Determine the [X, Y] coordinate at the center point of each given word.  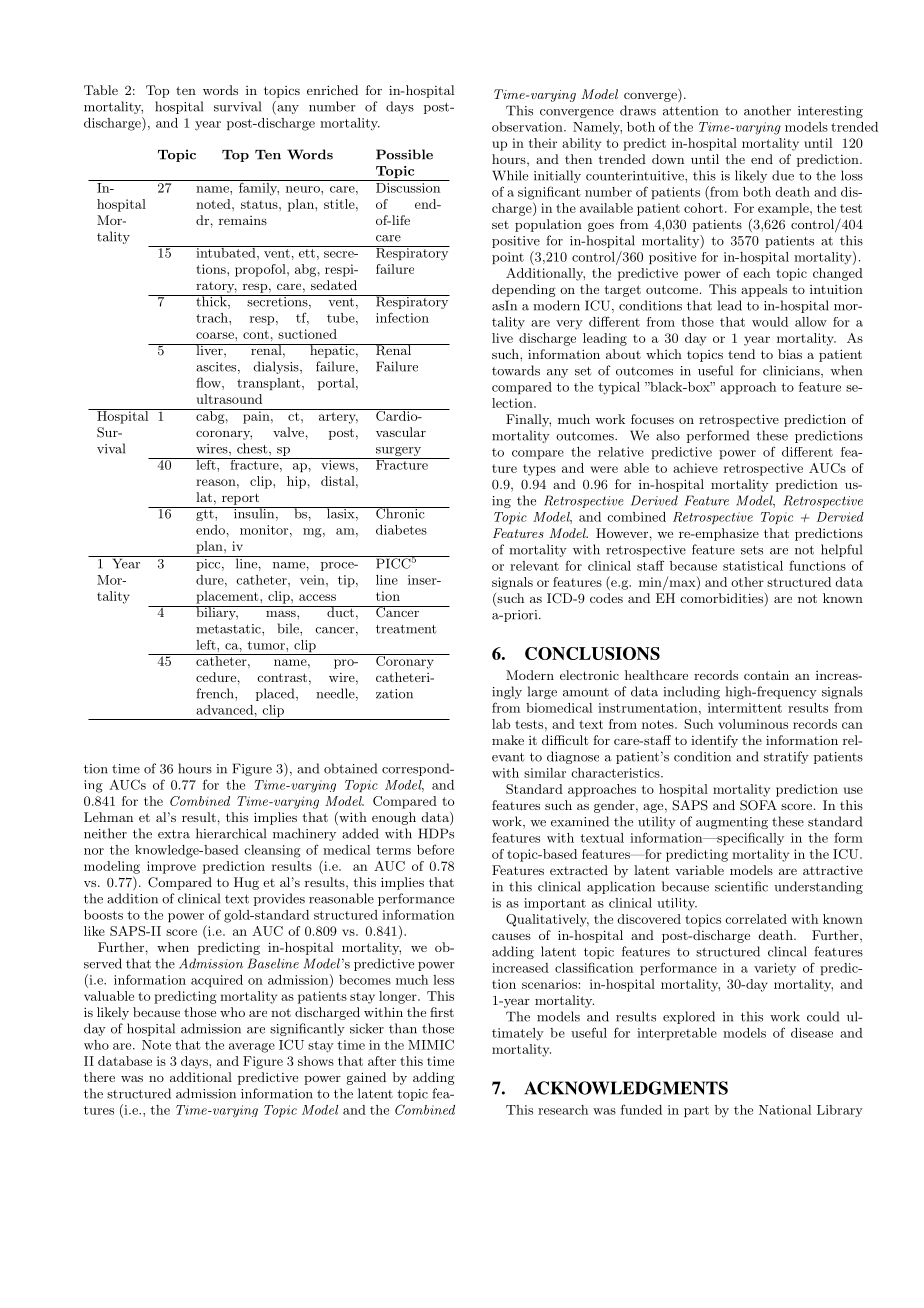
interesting [830, 112]
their [543, 143]
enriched [332, 90]
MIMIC [431, 1044]
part [696, 1111]
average [252, 1048]
